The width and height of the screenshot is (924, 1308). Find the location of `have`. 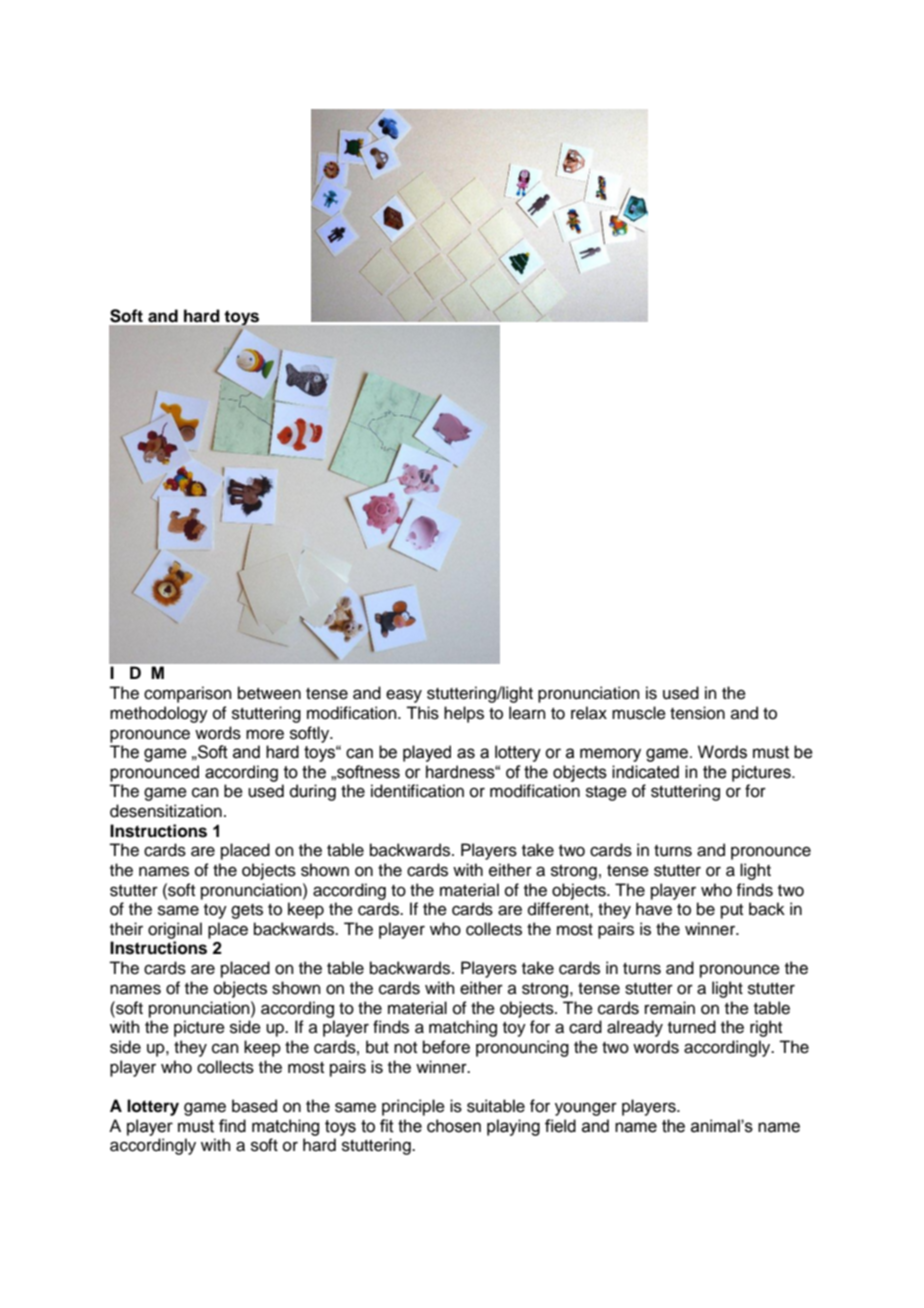

have is located at coordinates (654, 909).
